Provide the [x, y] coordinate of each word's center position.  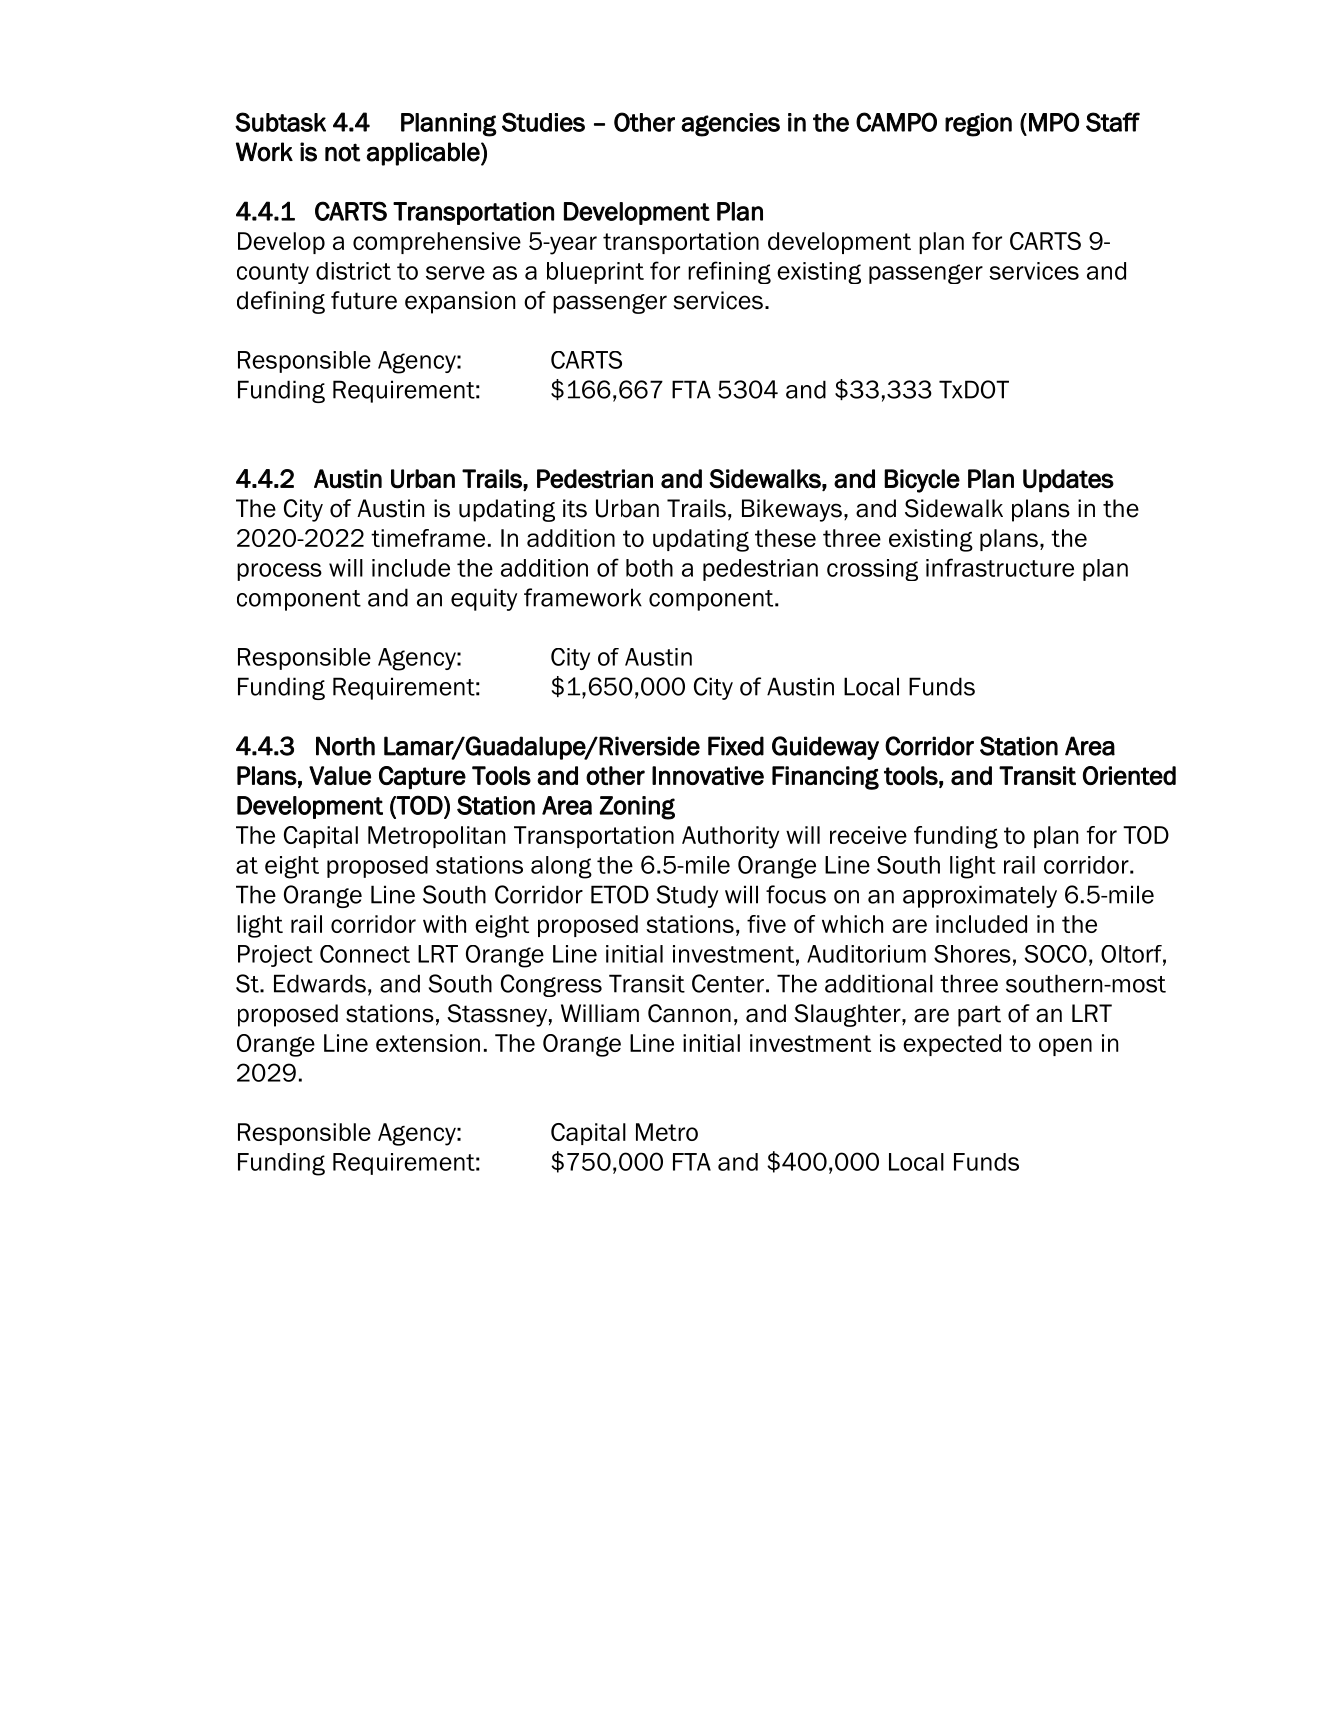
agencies [730, 125]
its [575, 508]
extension [428, 1043]
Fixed [736, 746]
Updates [1068, 481]
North [345, 746]
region [978, 125]
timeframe [428, 538]
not [342, 152]
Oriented [1129, 775]
